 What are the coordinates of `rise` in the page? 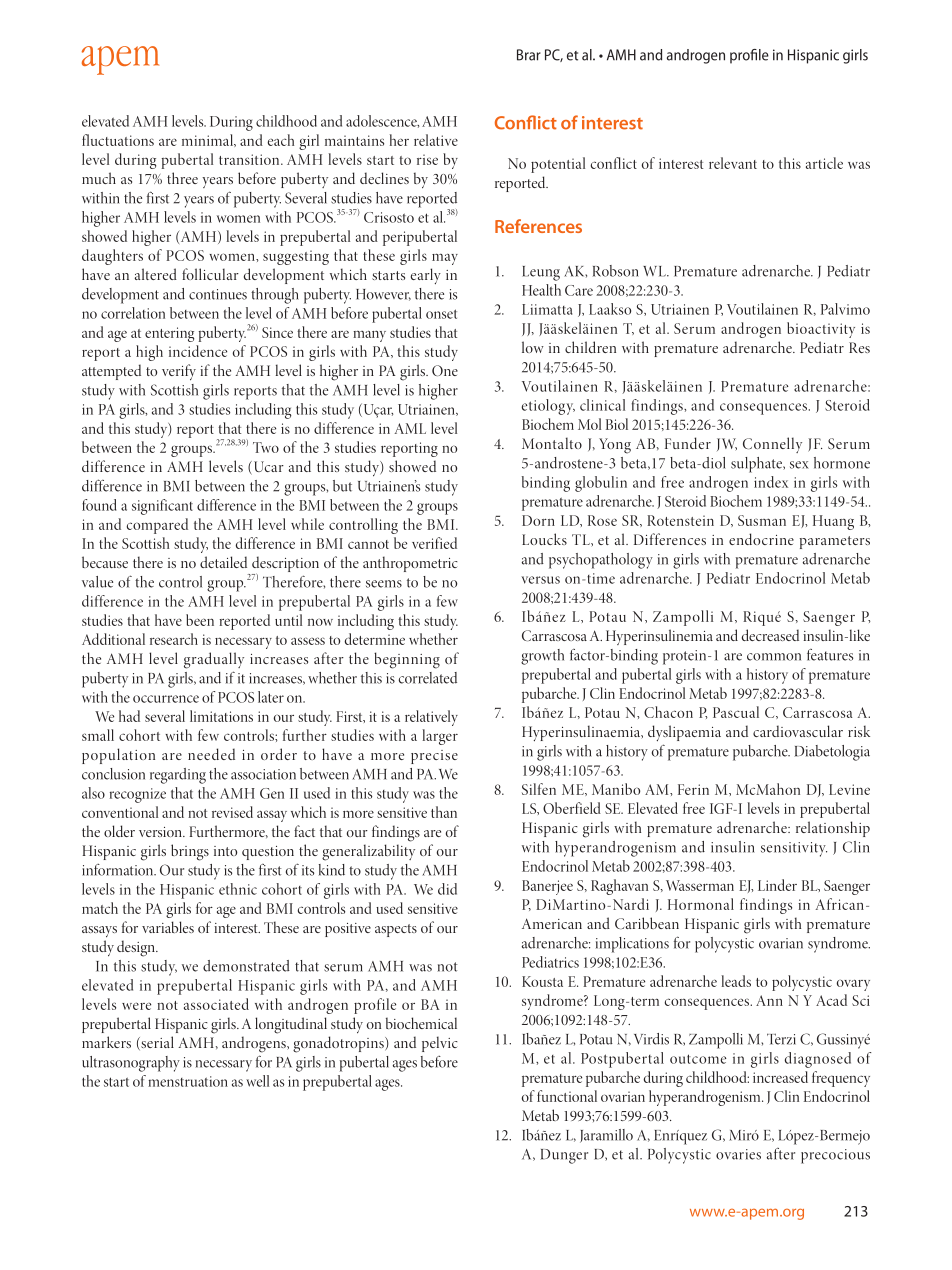 It's located at (427, 159).
